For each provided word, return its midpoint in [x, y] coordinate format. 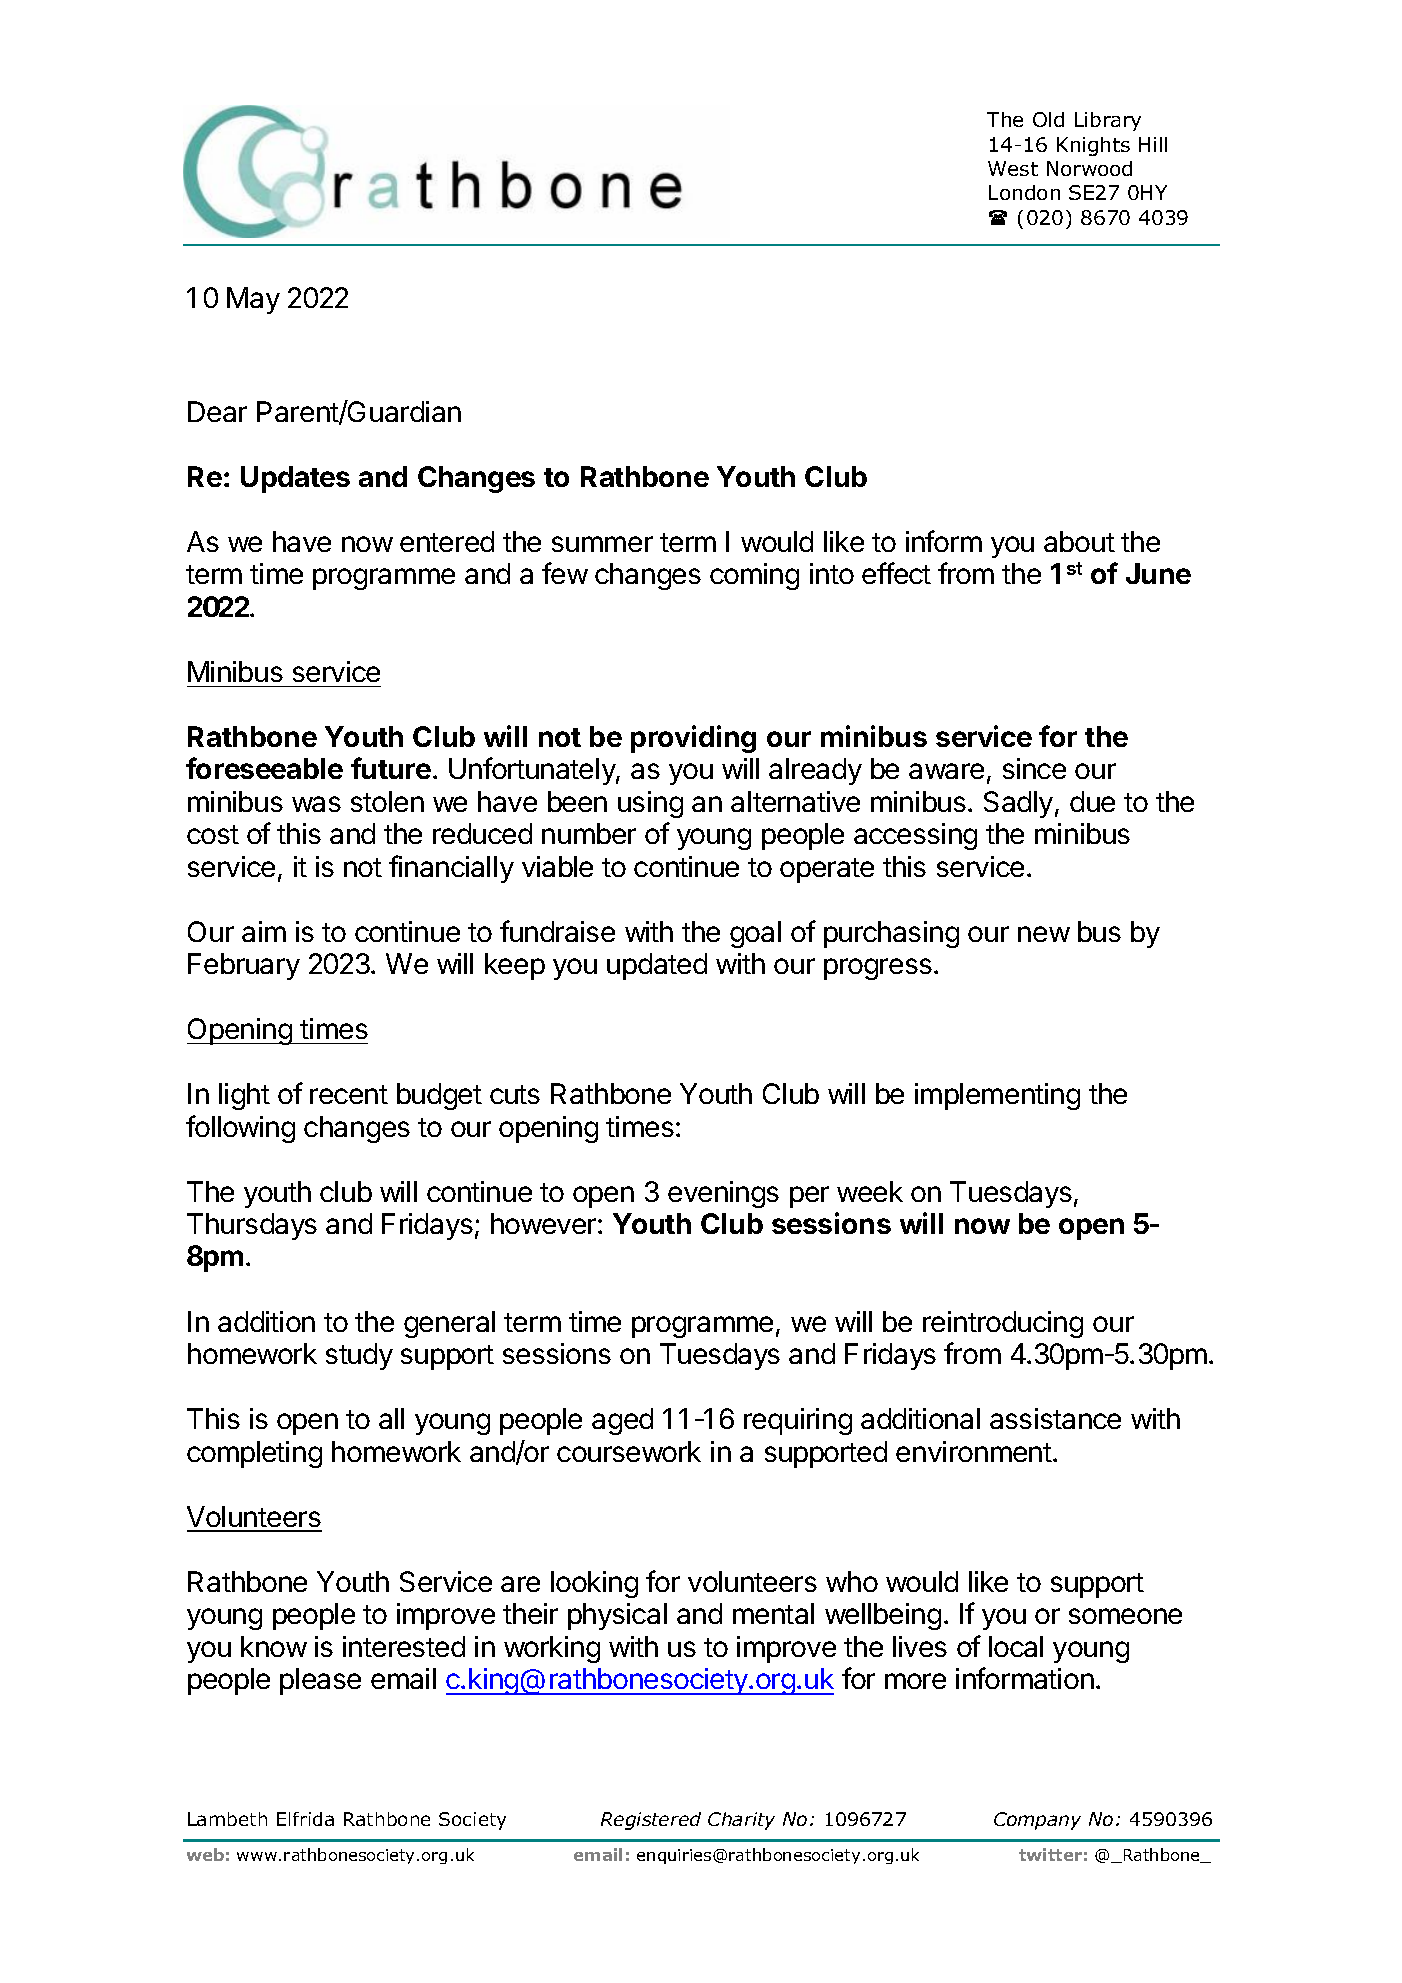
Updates [295, 479]
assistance [1055, 1418]
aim [264, 931]
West [1013, 168]
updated [657, 966]
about [1079, 541]
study [359, 1356]
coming [754, 576]
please [320, 1681]
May [253, 300]
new [1044, 934]
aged [622, 1421]
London [1024, 192]
